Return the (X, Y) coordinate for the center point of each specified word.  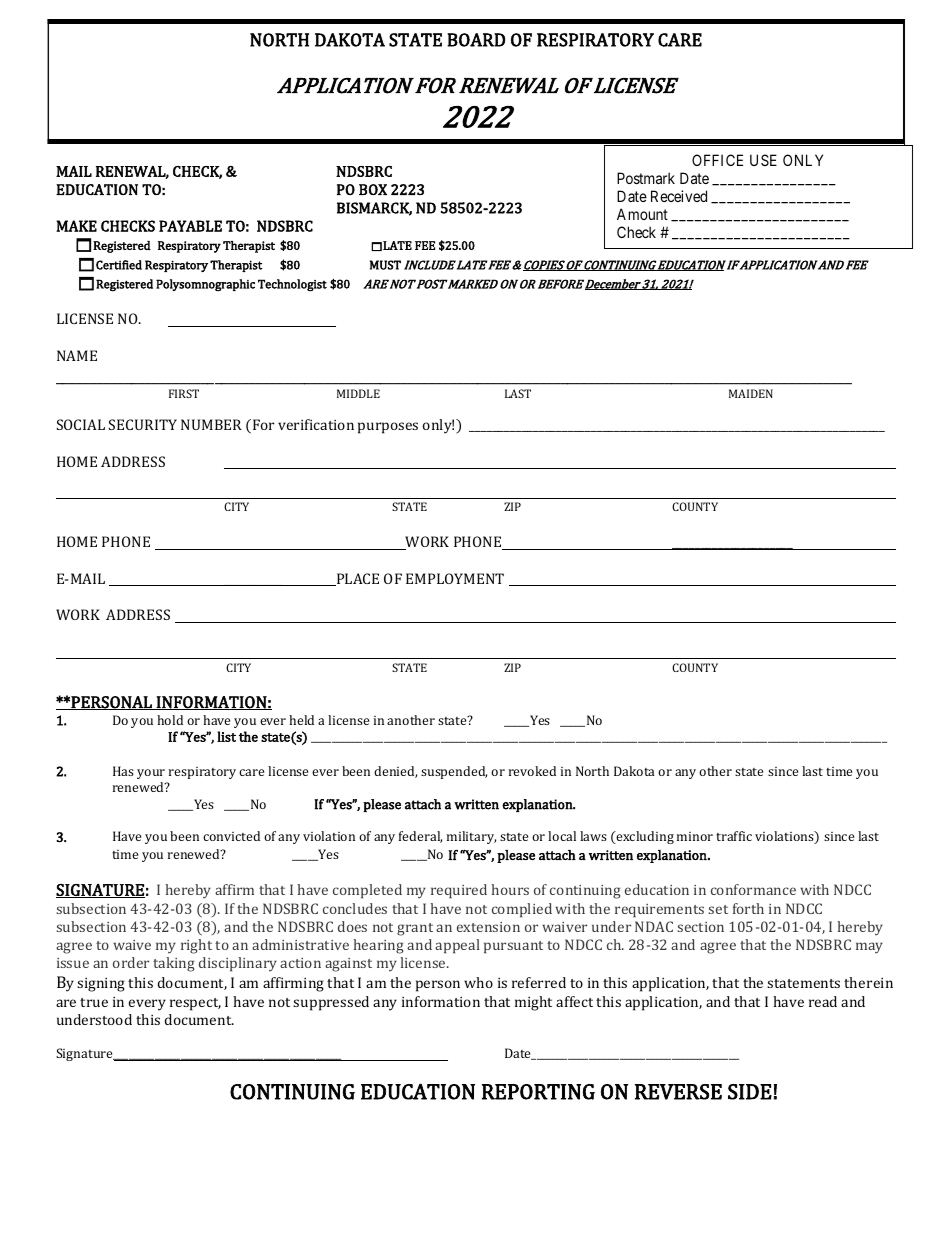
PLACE (357, 579)
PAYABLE (190, 226)
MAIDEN (751, 393)
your (151, 774)
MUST (385, 265)
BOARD (476, 40)
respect (195, 1004)
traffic (734, 836)
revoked (532, 771)
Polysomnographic (205, 285)
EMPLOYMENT (455, 578)
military (471, 837)
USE (763, 160)
